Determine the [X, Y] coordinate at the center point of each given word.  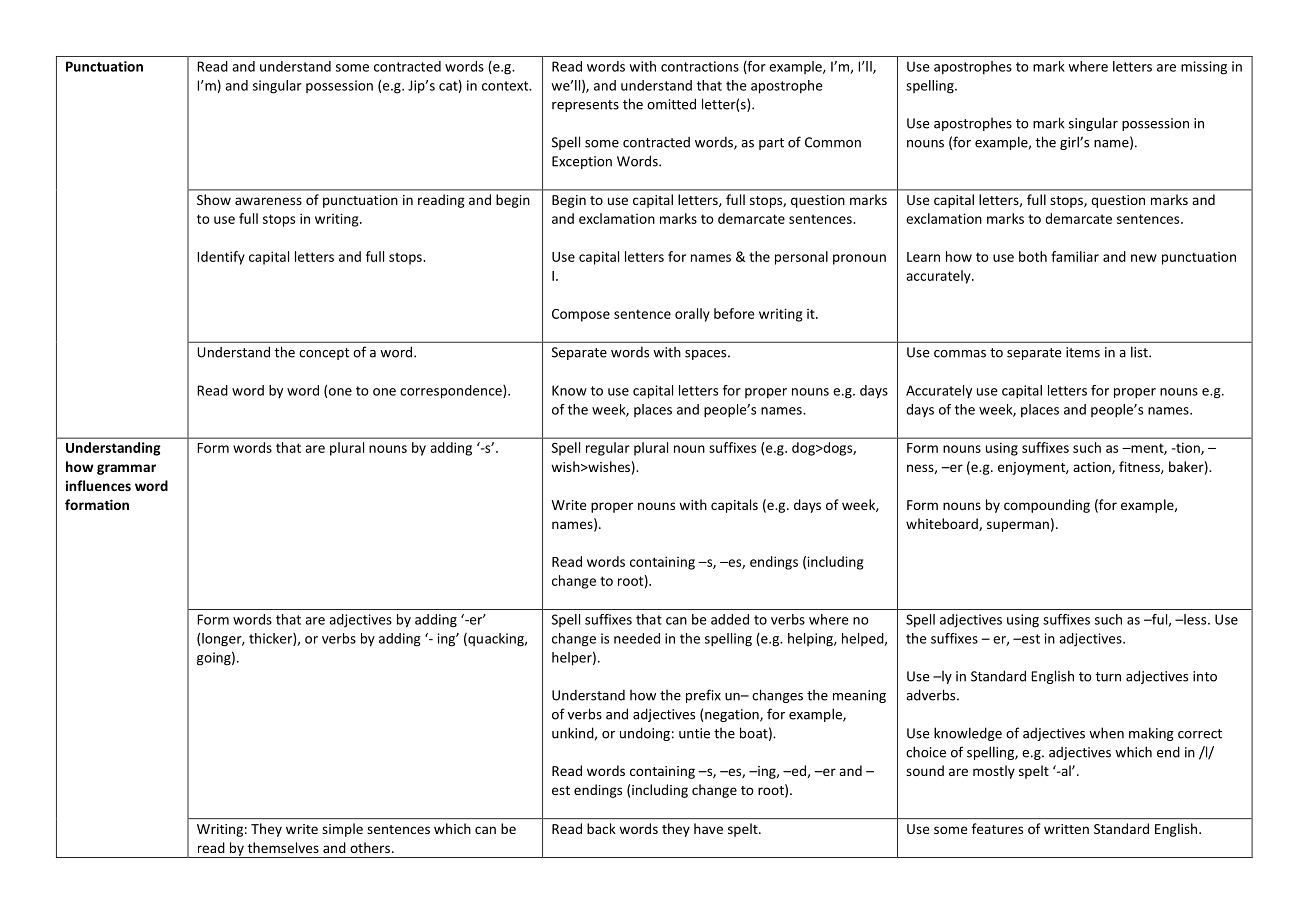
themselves [283, 847]
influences [98, 485]
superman [1018, 526]
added [730, 619]
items [1083, 352]
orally [692, 315]
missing [1204, 68]
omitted [671, 104]
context [506, 86]
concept [324, 354]
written [1066, 829]
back [601, 828]
